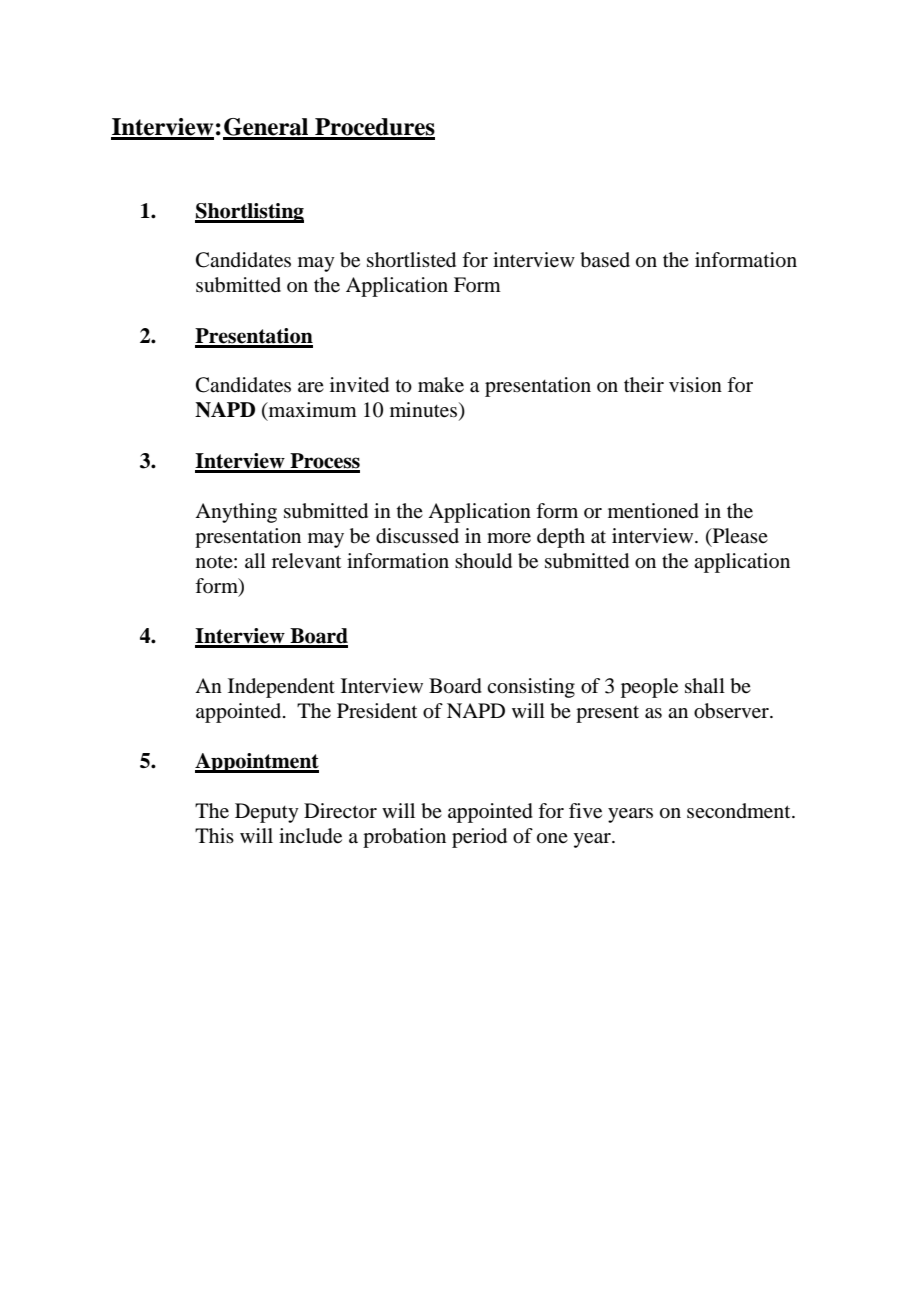 Image resolution: width=924 pixels, height=1308 pixels. Describe the element at coordinates (483, 561) in the screenshot. I see `should` at that location.
